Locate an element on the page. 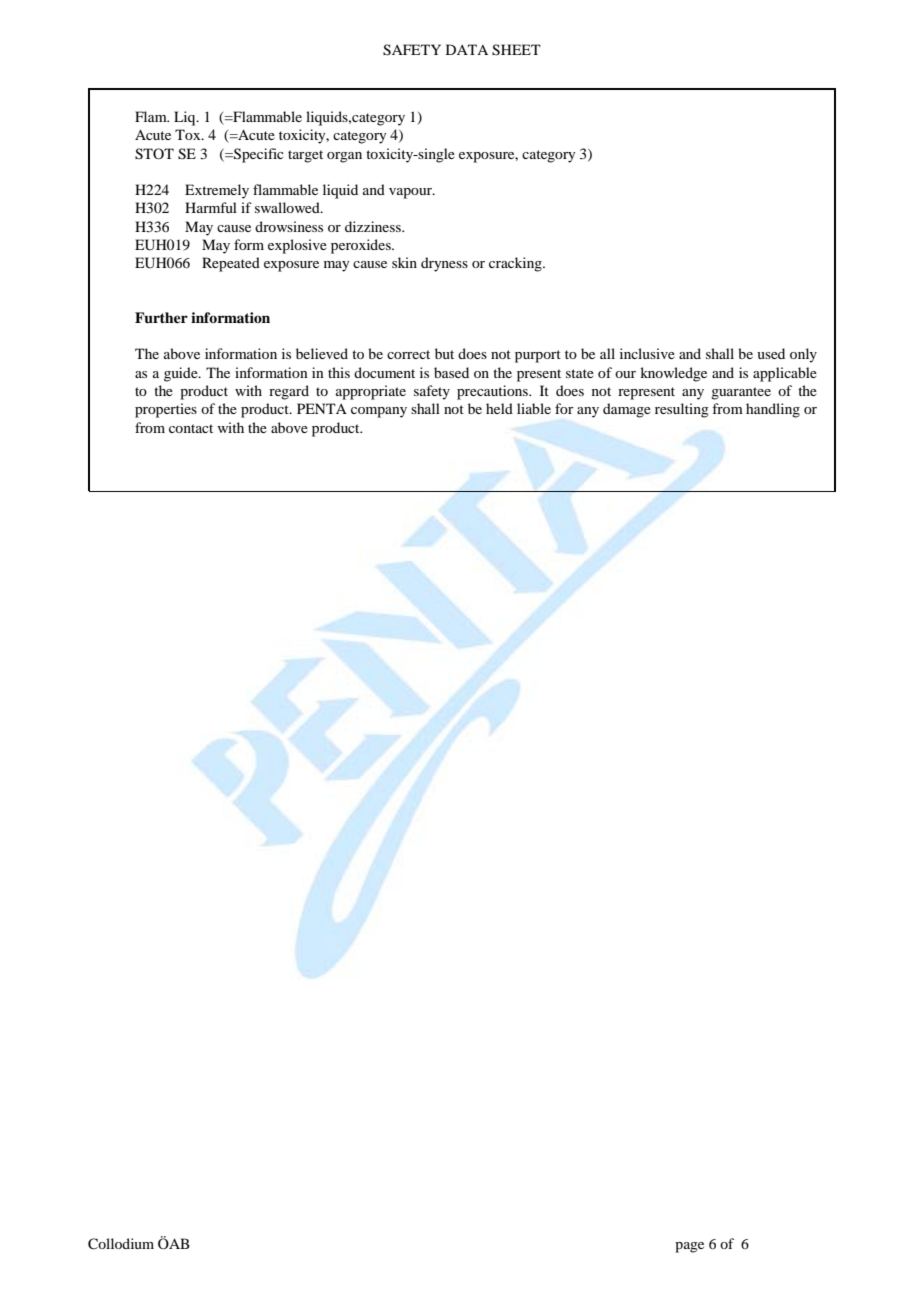 The height and width of the page is (1308, 924). liable is located at coordinates (534, 408).
